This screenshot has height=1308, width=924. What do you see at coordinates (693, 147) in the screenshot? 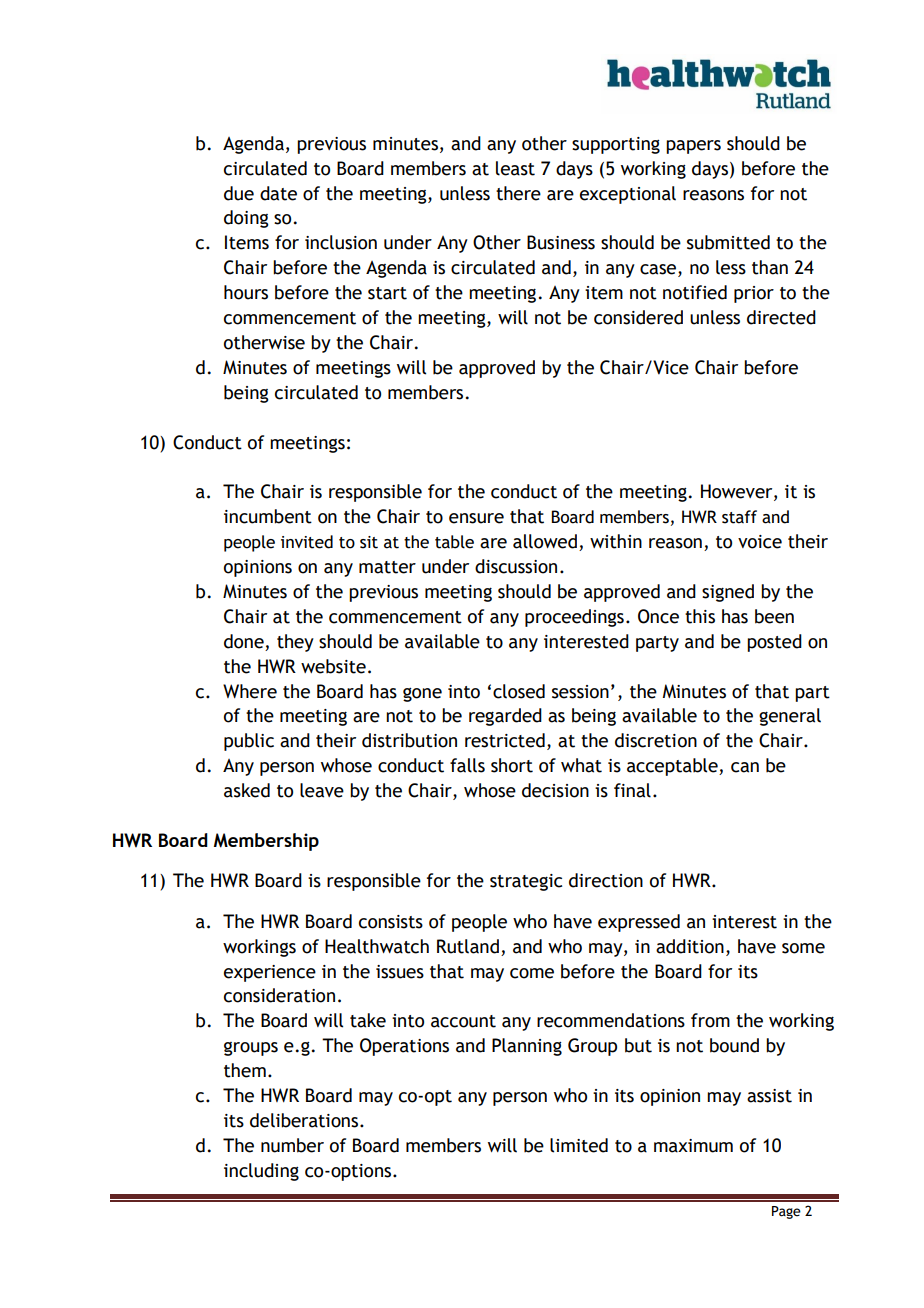
I see `papers` at bounding box center [693, 147].
